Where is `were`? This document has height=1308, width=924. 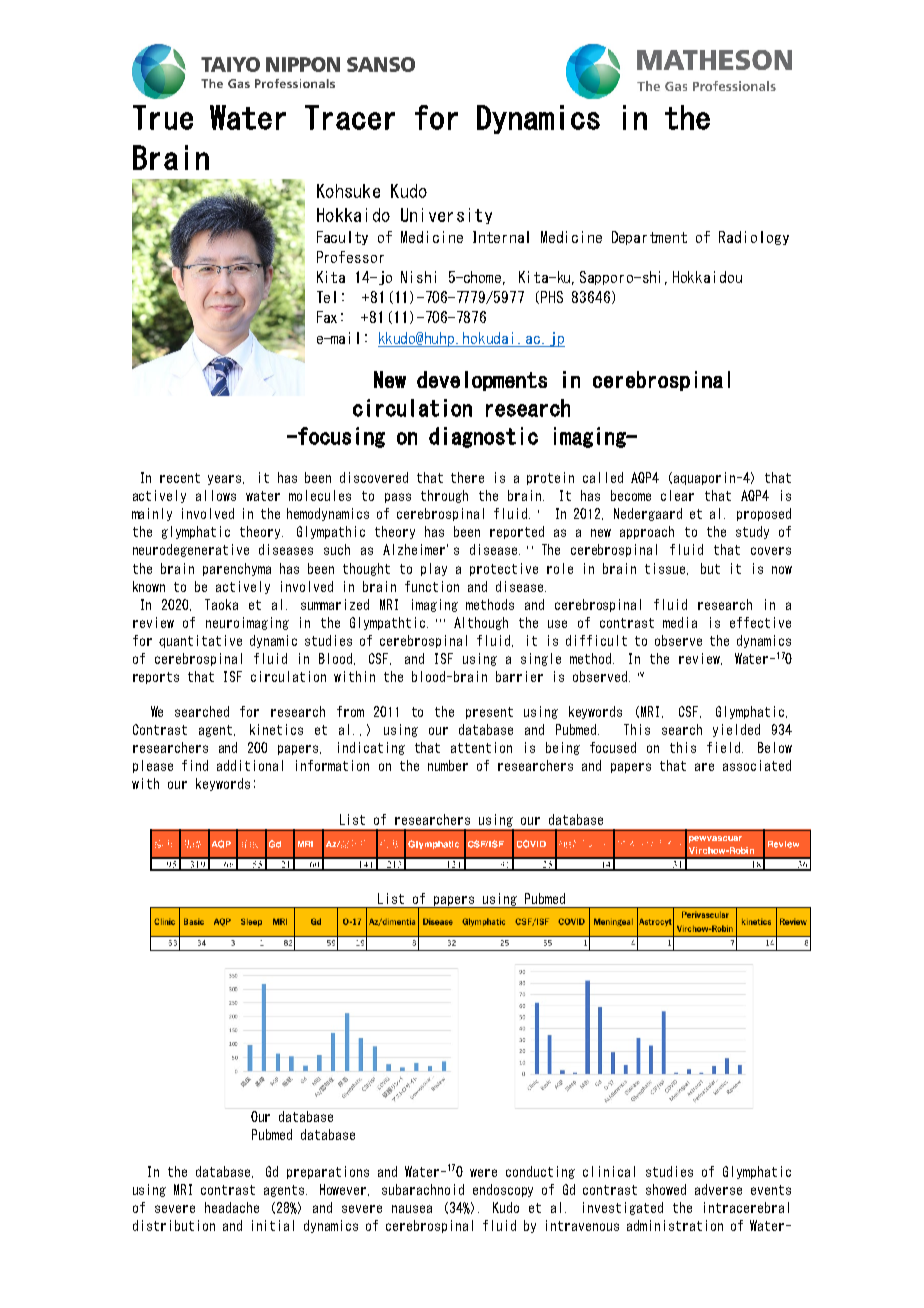 were is located at coordinates (483, 1173).
